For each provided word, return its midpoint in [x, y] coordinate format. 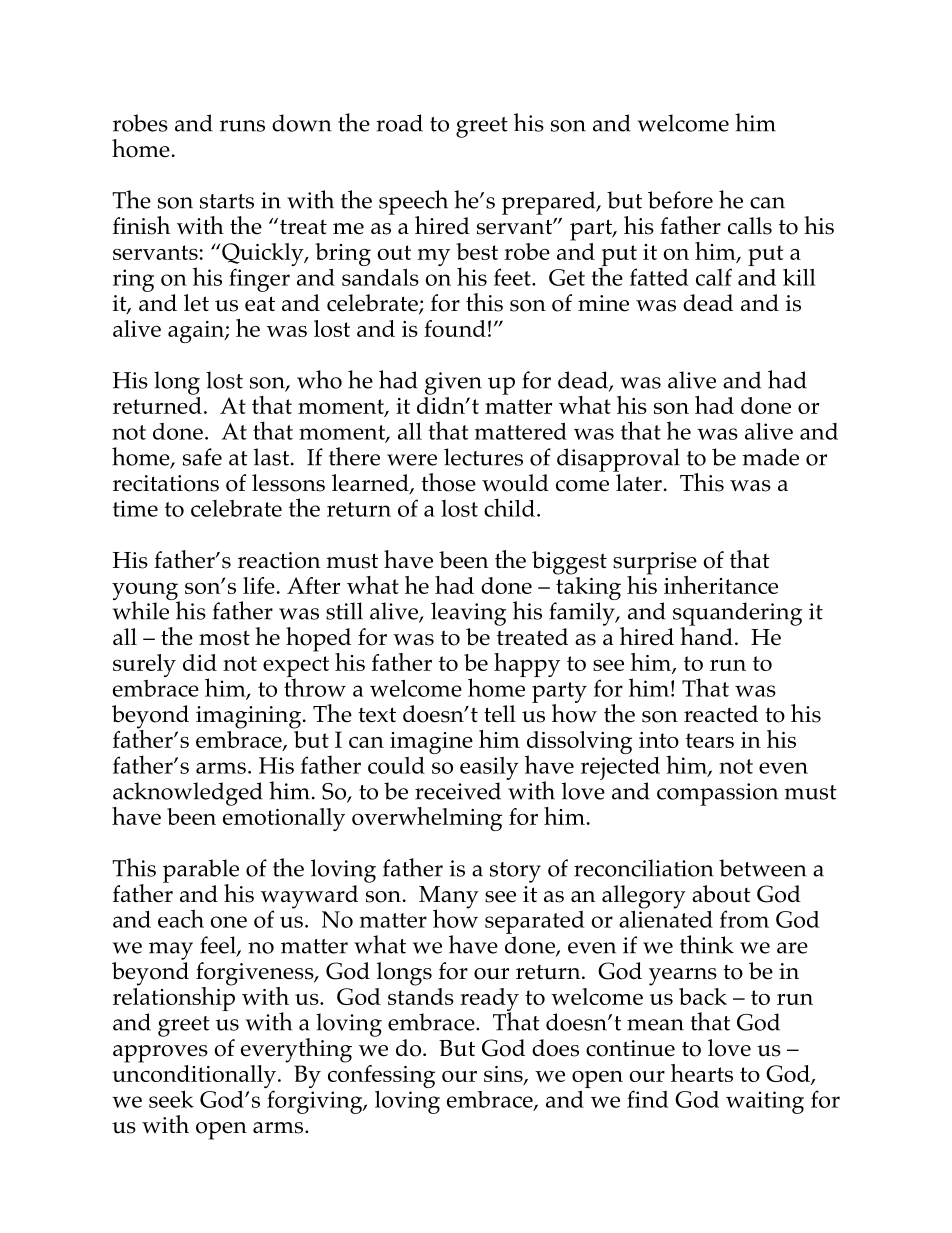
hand [706, 635]
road [399, 123]
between [763, 868]
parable [201, 872]
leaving [468, 614]
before [680, 200]
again [197, 332]
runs [242, 126]
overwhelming [427, 819]
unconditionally [194, 1078]
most [224, 638]
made [771, 457]
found [455, 328]
